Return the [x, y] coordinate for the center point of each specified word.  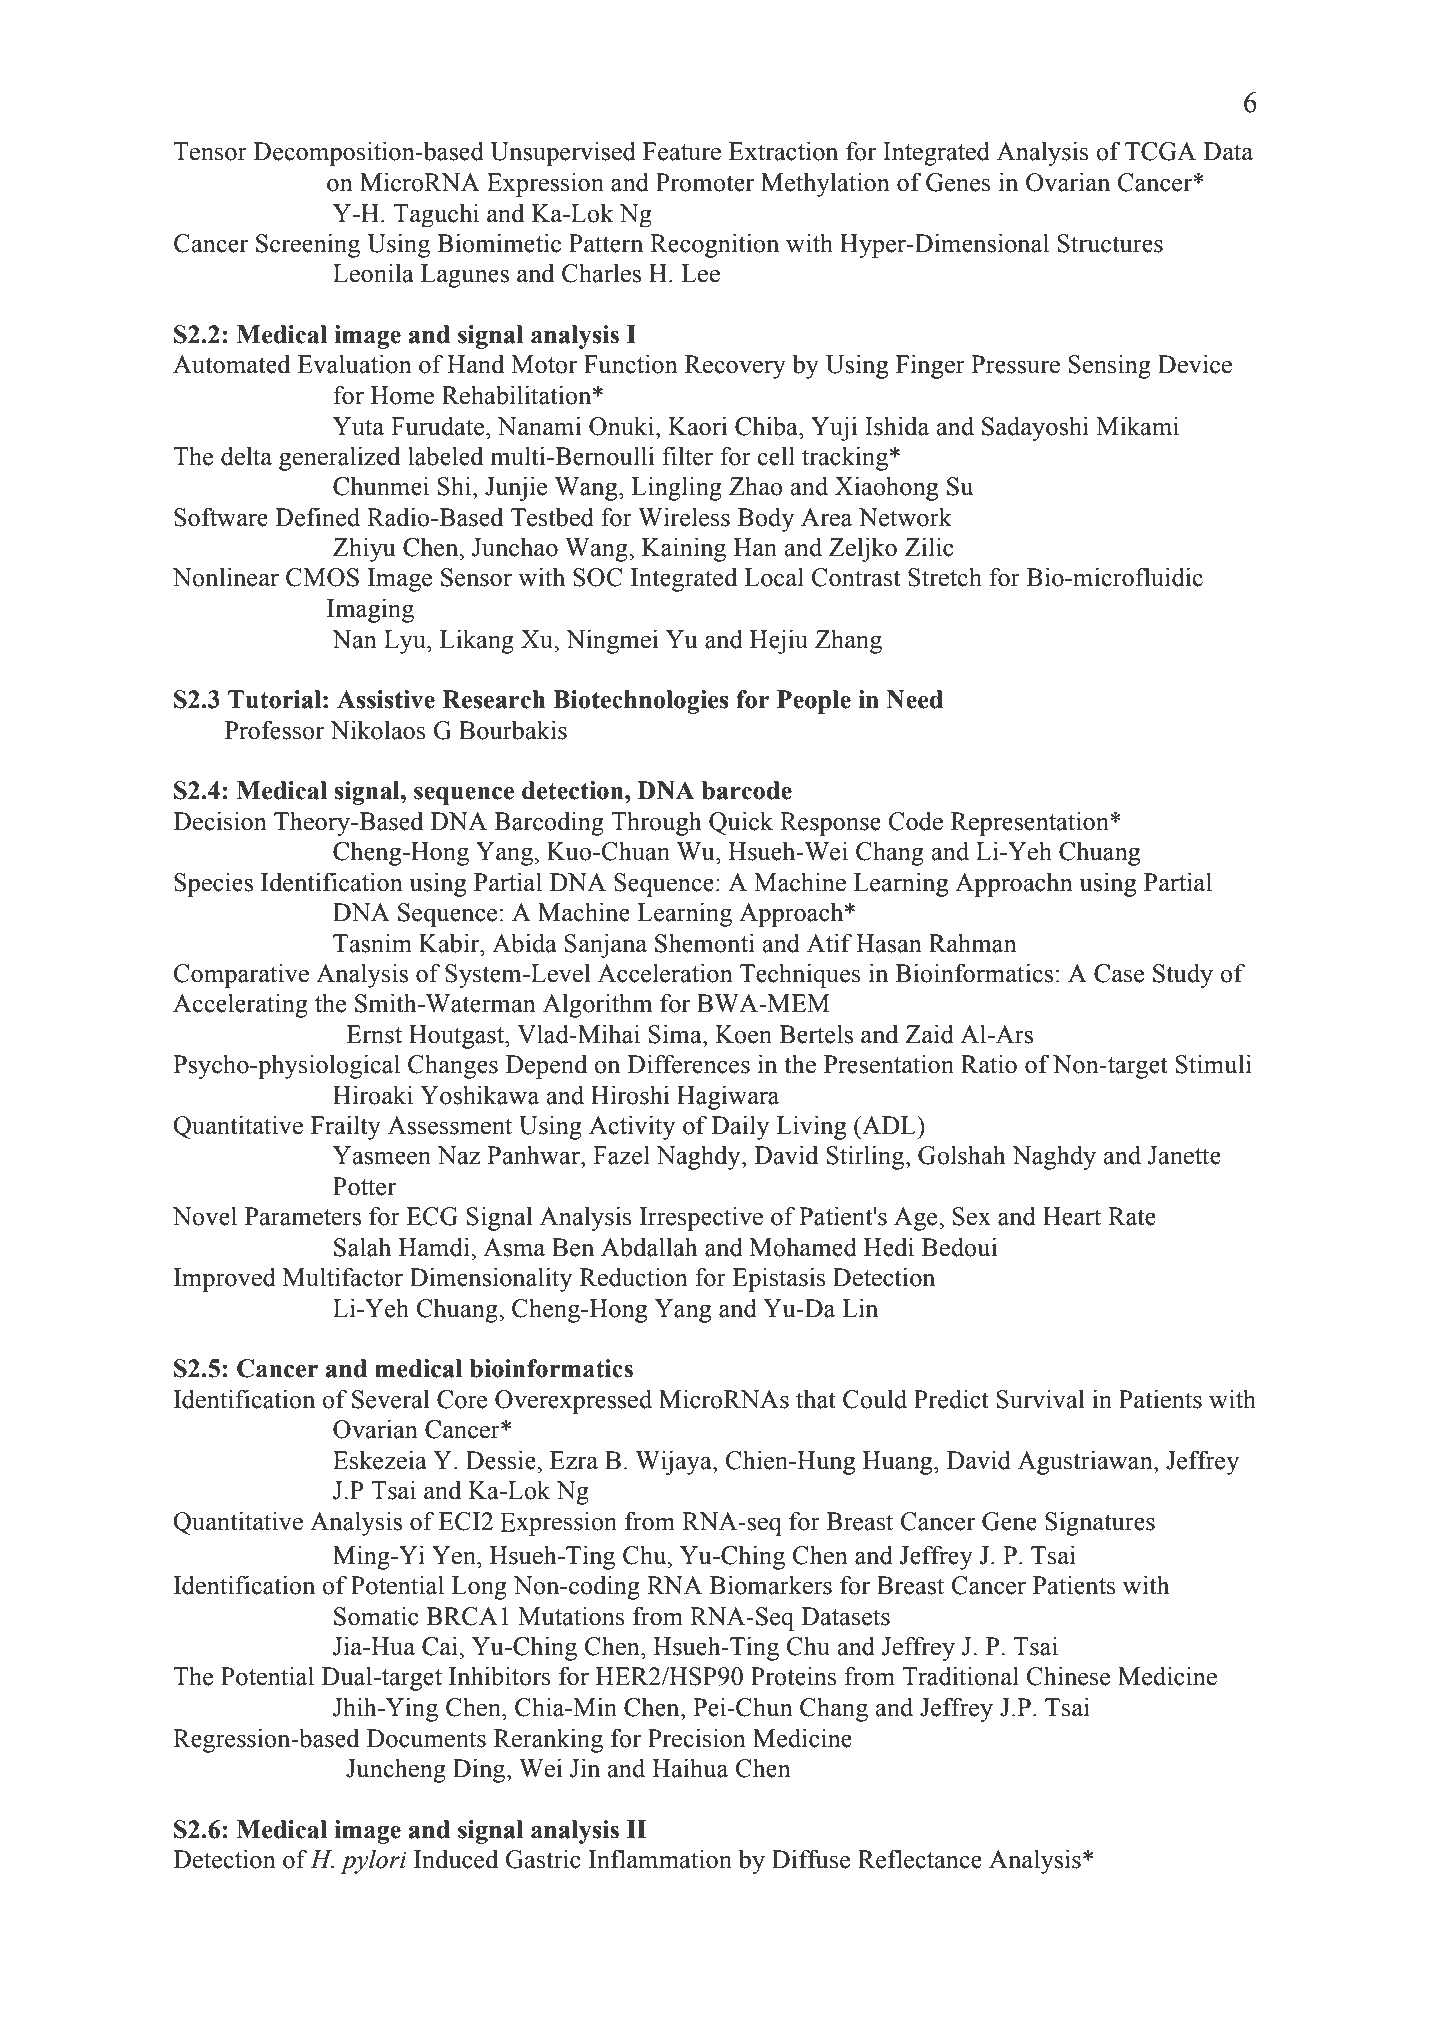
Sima [676, 1034]
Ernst [374, 1034]
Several [390, 1399]
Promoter [705, 182]
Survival [1040, 1399]
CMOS [322, 577]
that [816, 1399]
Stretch [945, 577]
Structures [1110, 243]
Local [774, 577]
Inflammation [660, 1859]
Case [1119, 973]
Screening [308, 245]
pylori [373, 1862]
